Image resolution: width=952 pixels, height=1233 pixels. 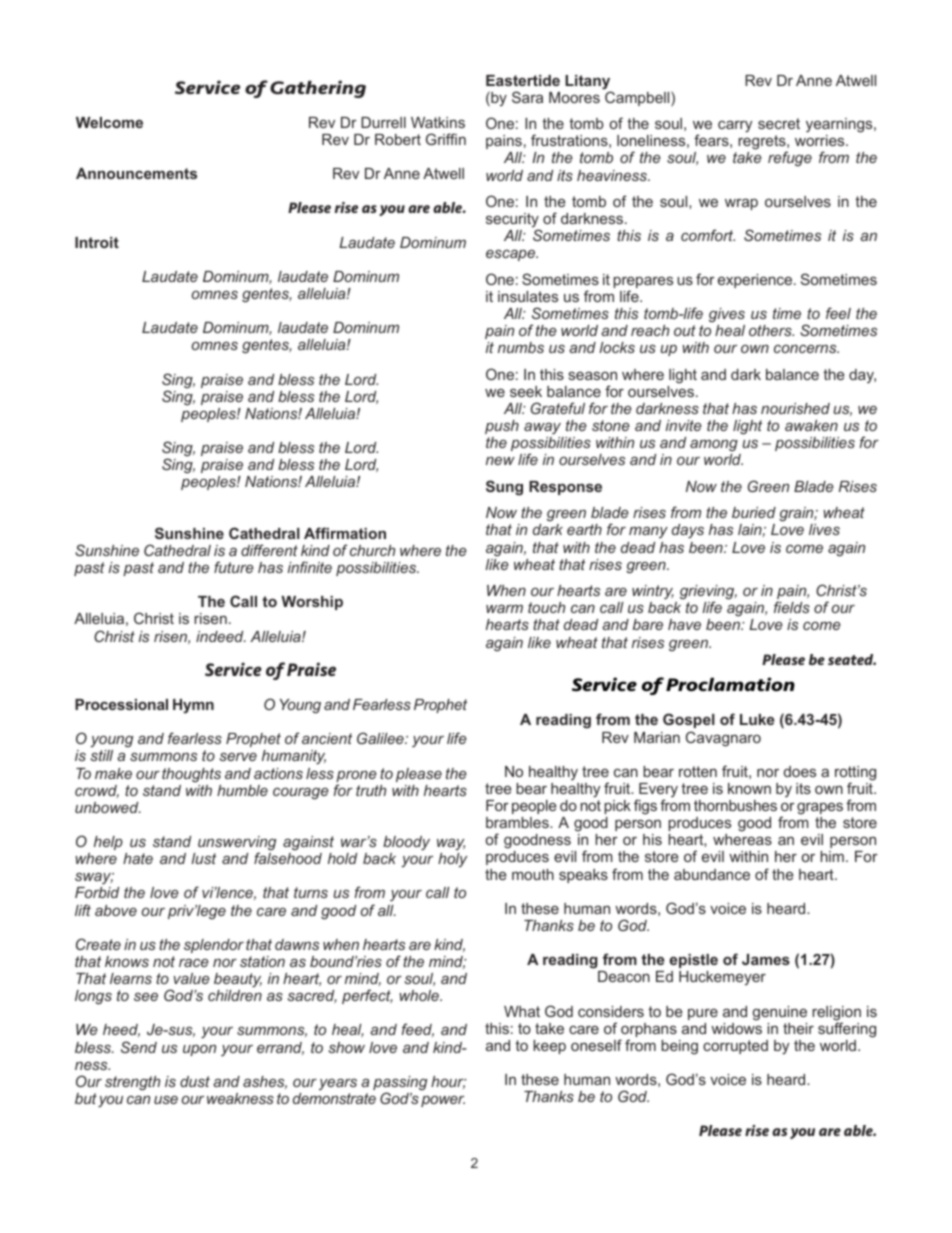 What do you see at coordinates (779, 123) in the page?
I see `secret` at bounding box center [779, 123].
